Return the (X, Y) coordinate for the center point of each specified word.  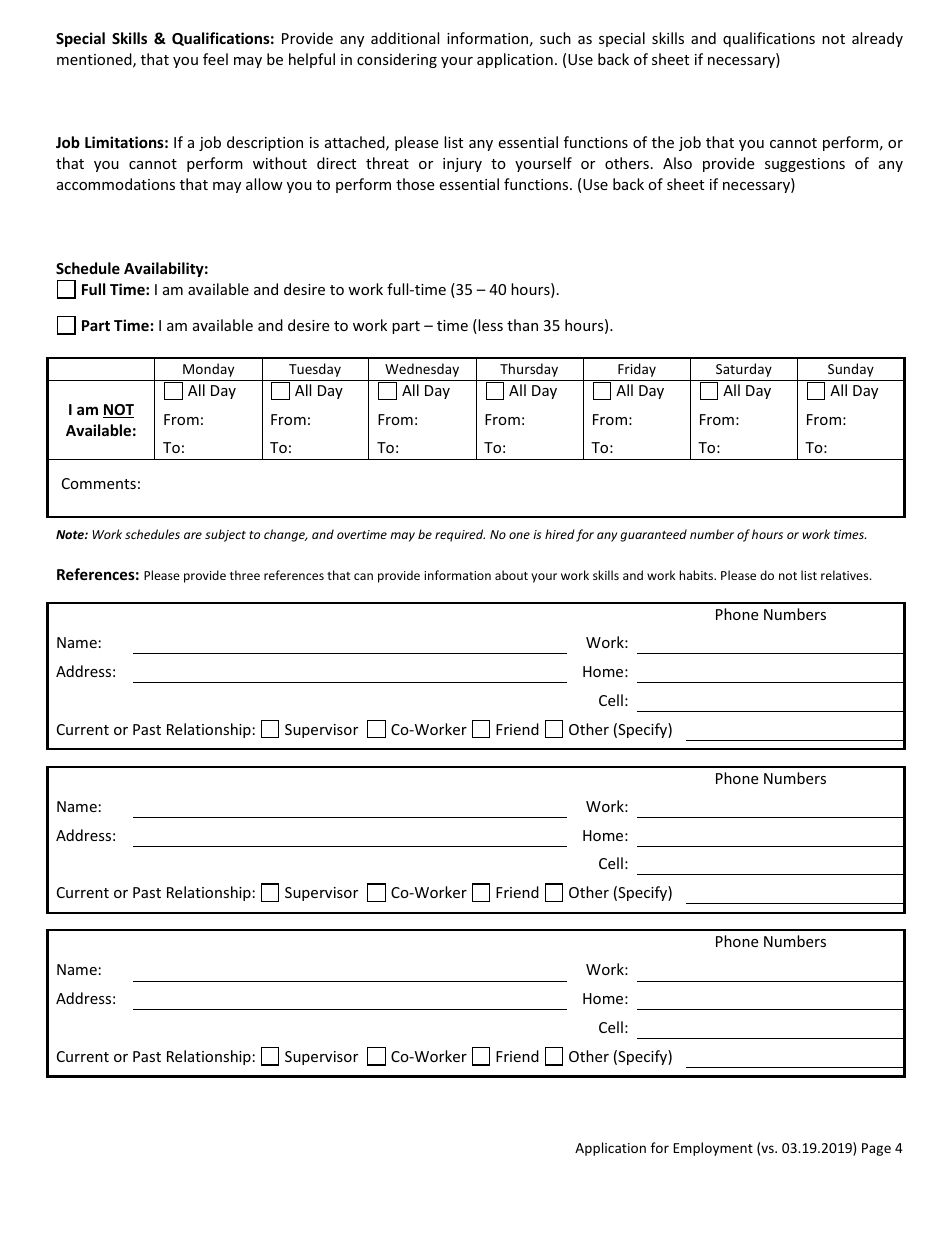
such (555, 38)
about (511, 575)
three (245, 575)
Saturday (744, 370)
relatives (846, 575)
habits (697, 575)
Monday (208, 370)
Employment (713, 1149)
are (193, 535)
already (877, 39)
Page (876, 1149)
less (489, 326)
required (460, 535)
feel (215, 59)
